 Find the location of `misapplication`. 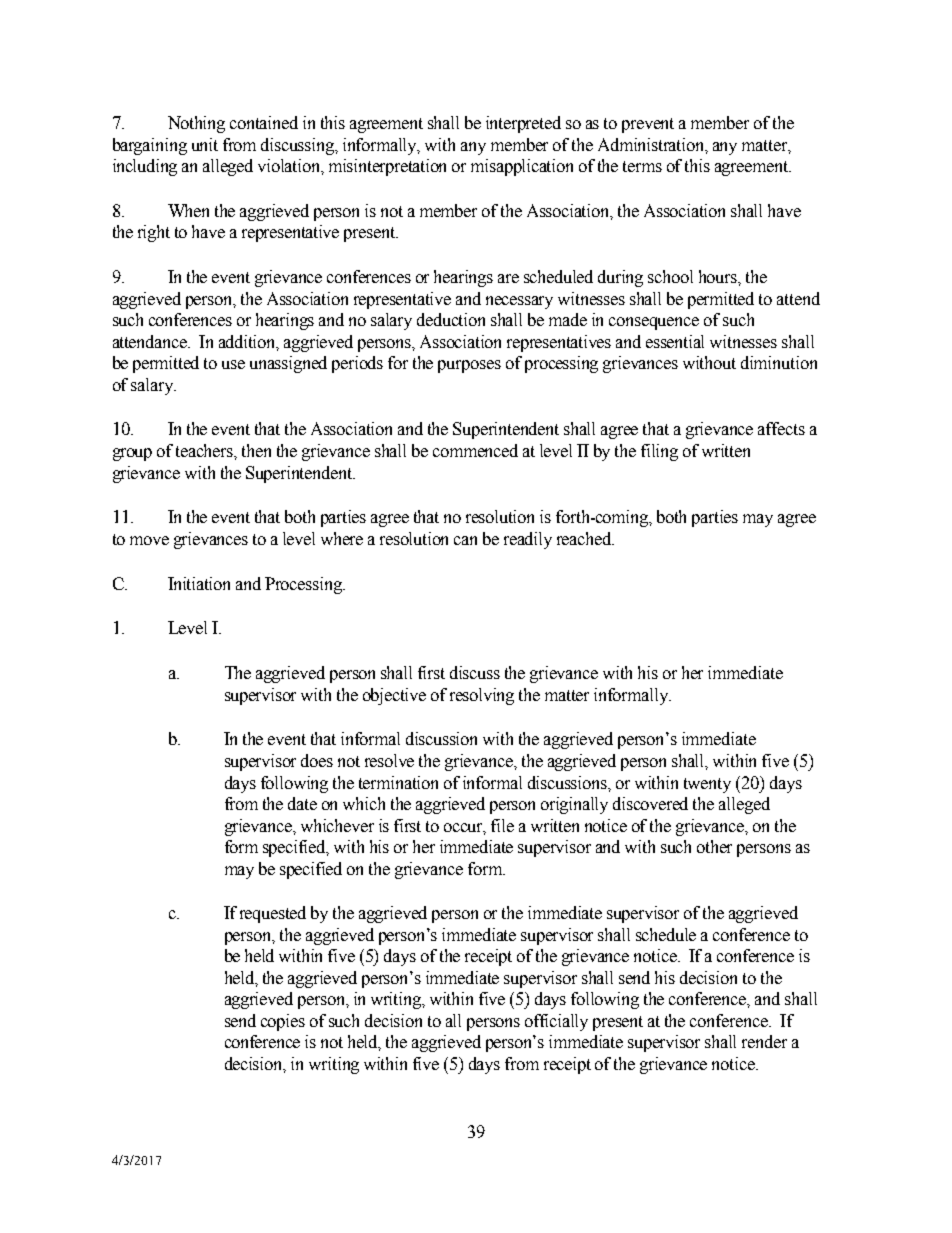

misapplication is located at coordinates (522, 167).
